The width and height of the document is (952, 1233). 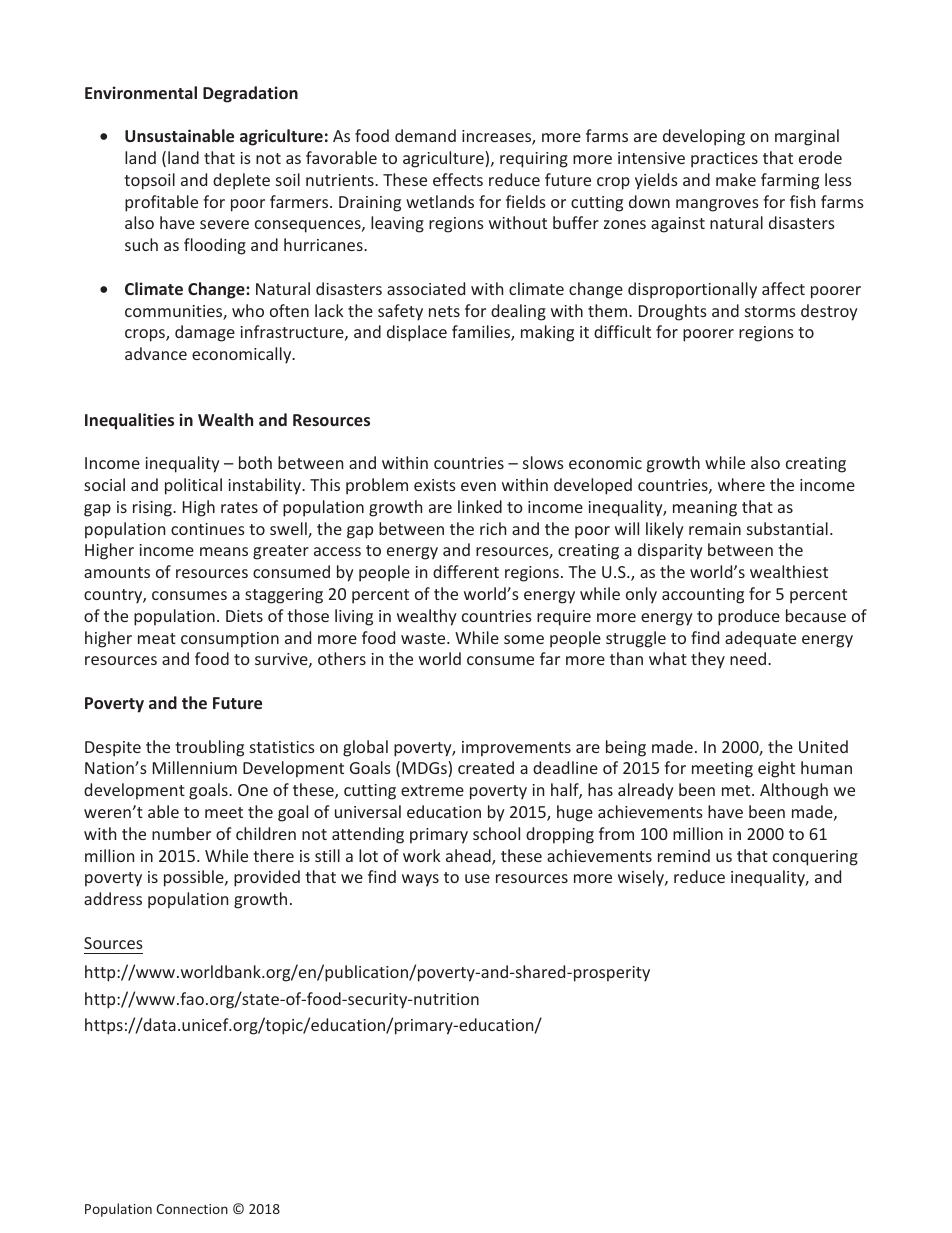 What do you see at coordinates (815, 858) in the document?
I see `conquering` at bounding box center [815, 858].
